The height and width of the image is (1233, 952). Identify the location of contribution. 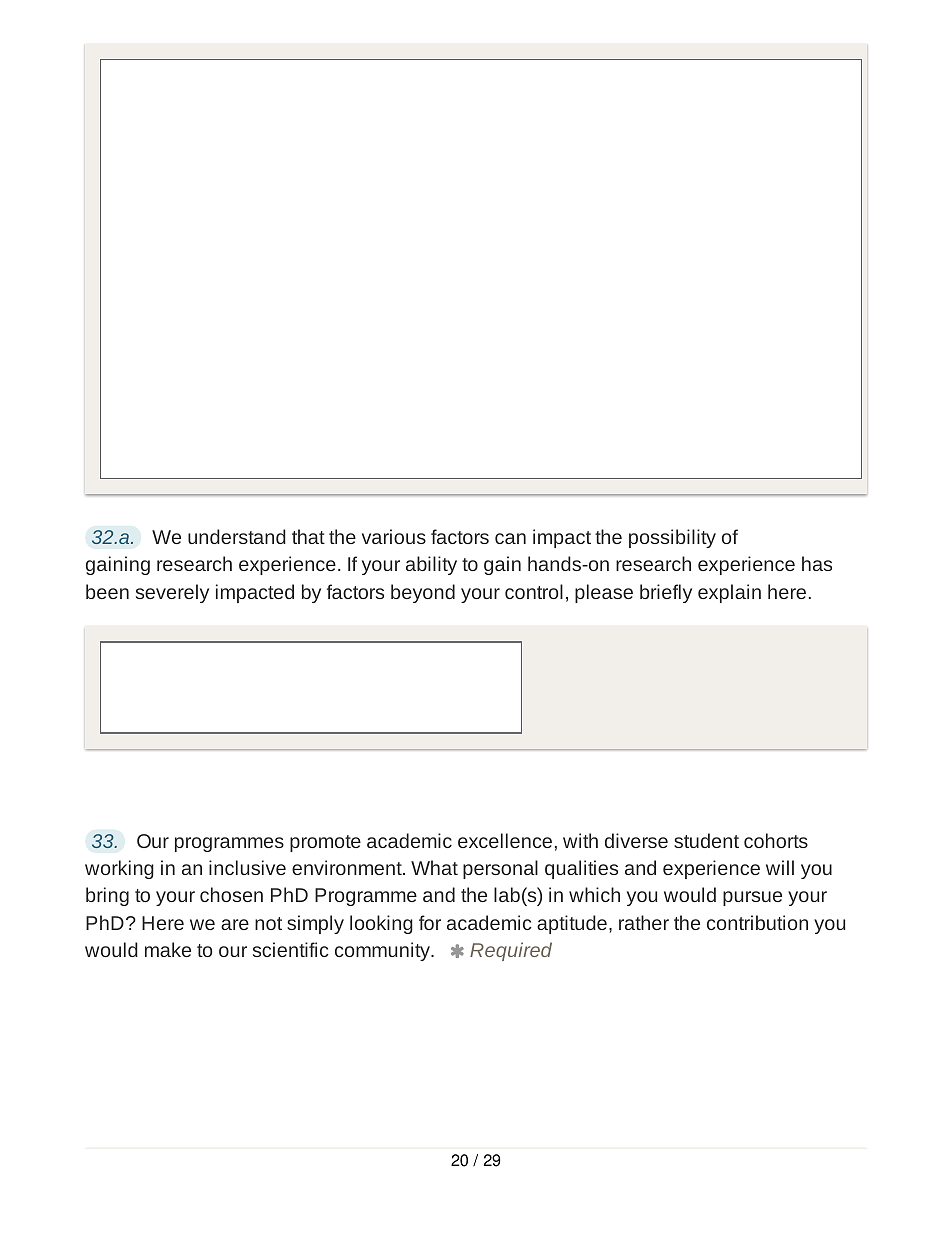
(757, 922).
